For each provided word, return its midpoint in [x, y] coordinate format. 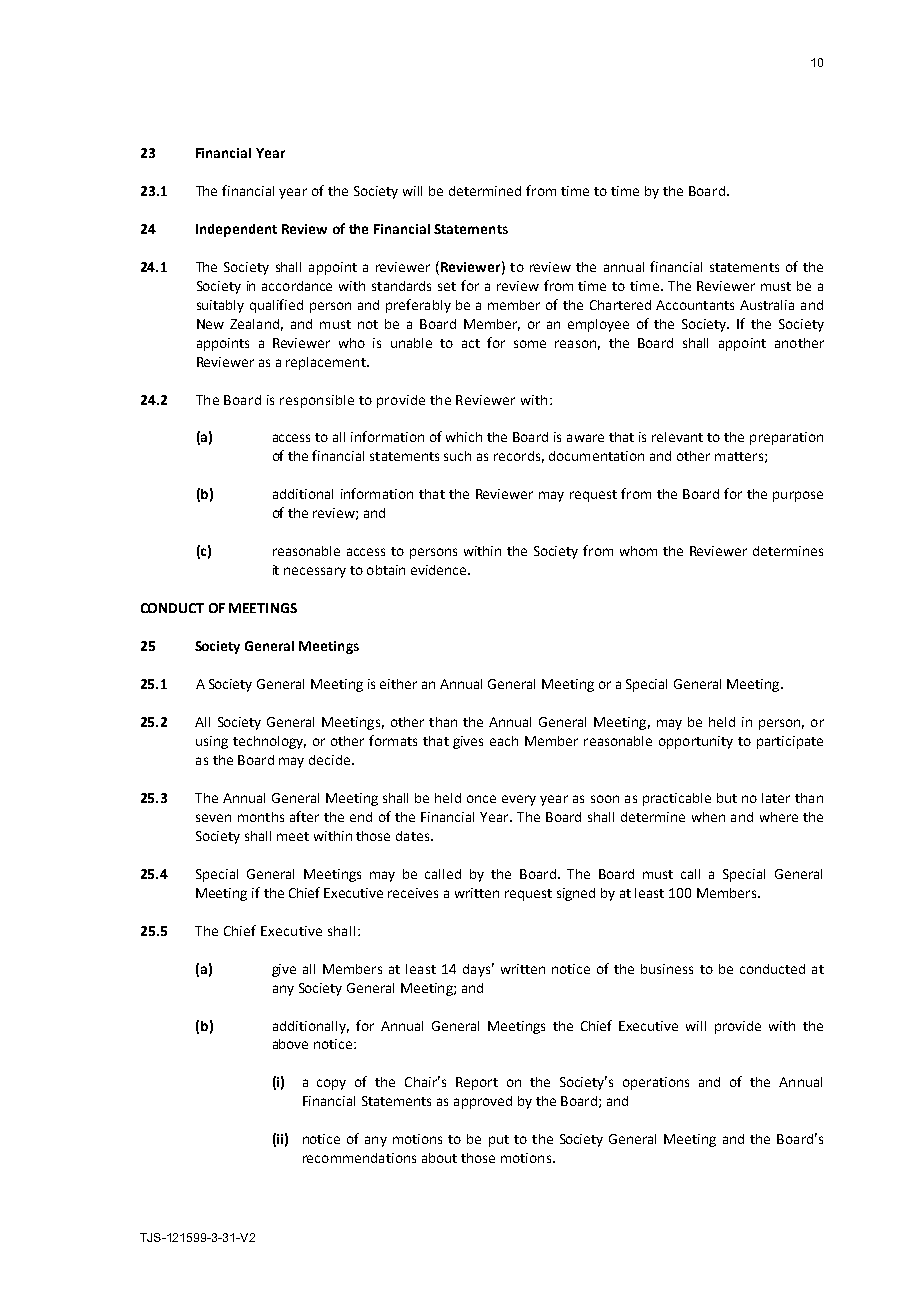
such [457, 456]
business [667, 969]
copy [331, 1084]
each [504, 741]
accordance [297, 286]
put [499, 1141]
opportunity [696, 742]
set [447, 286]
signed [576, 894]
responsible [317, 401]
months [261, 817]
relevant [677, 437]
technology [269, 742]
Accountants [695, 305]
